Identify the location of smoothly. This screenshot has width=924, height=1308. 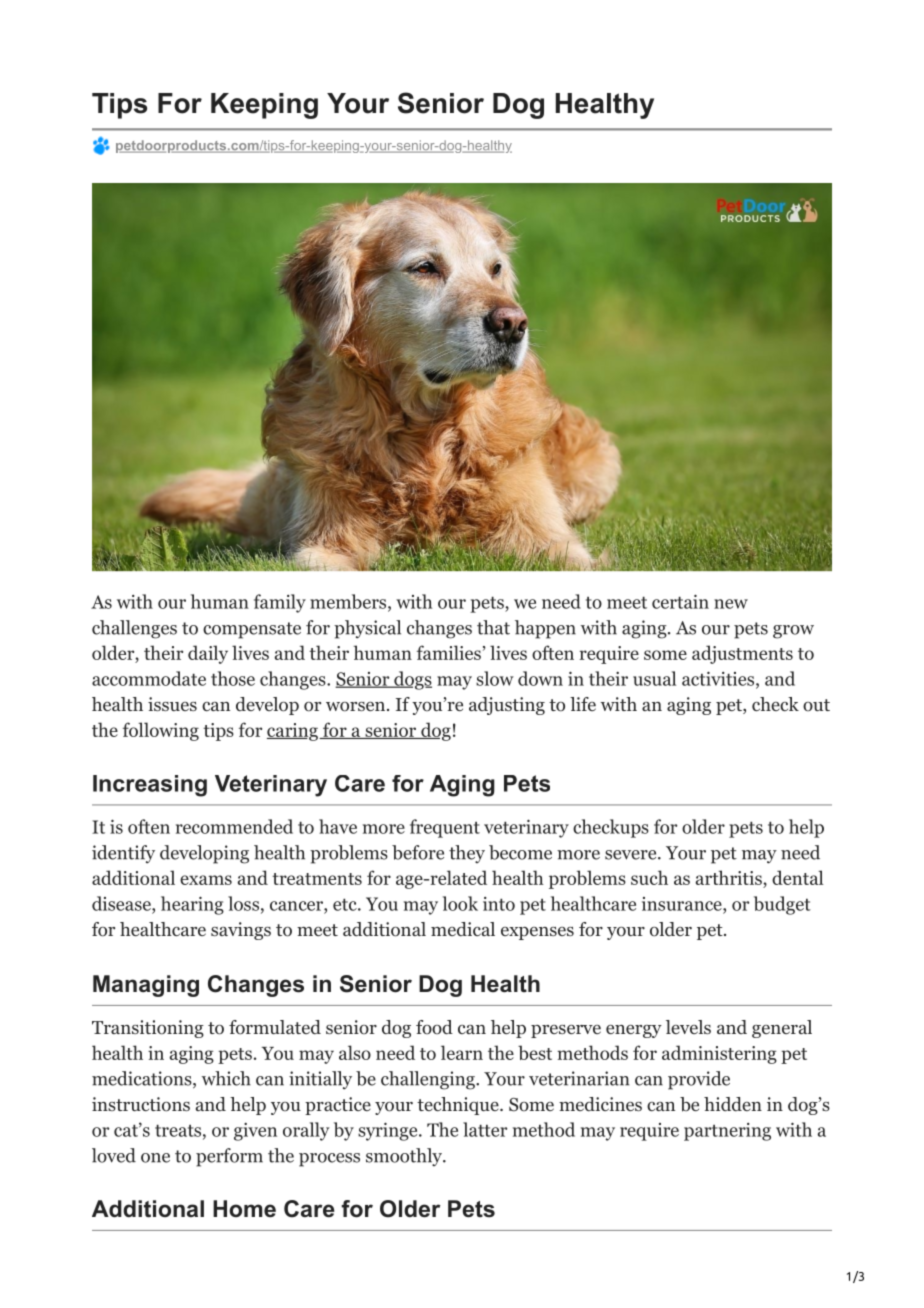
(405, 1157).
